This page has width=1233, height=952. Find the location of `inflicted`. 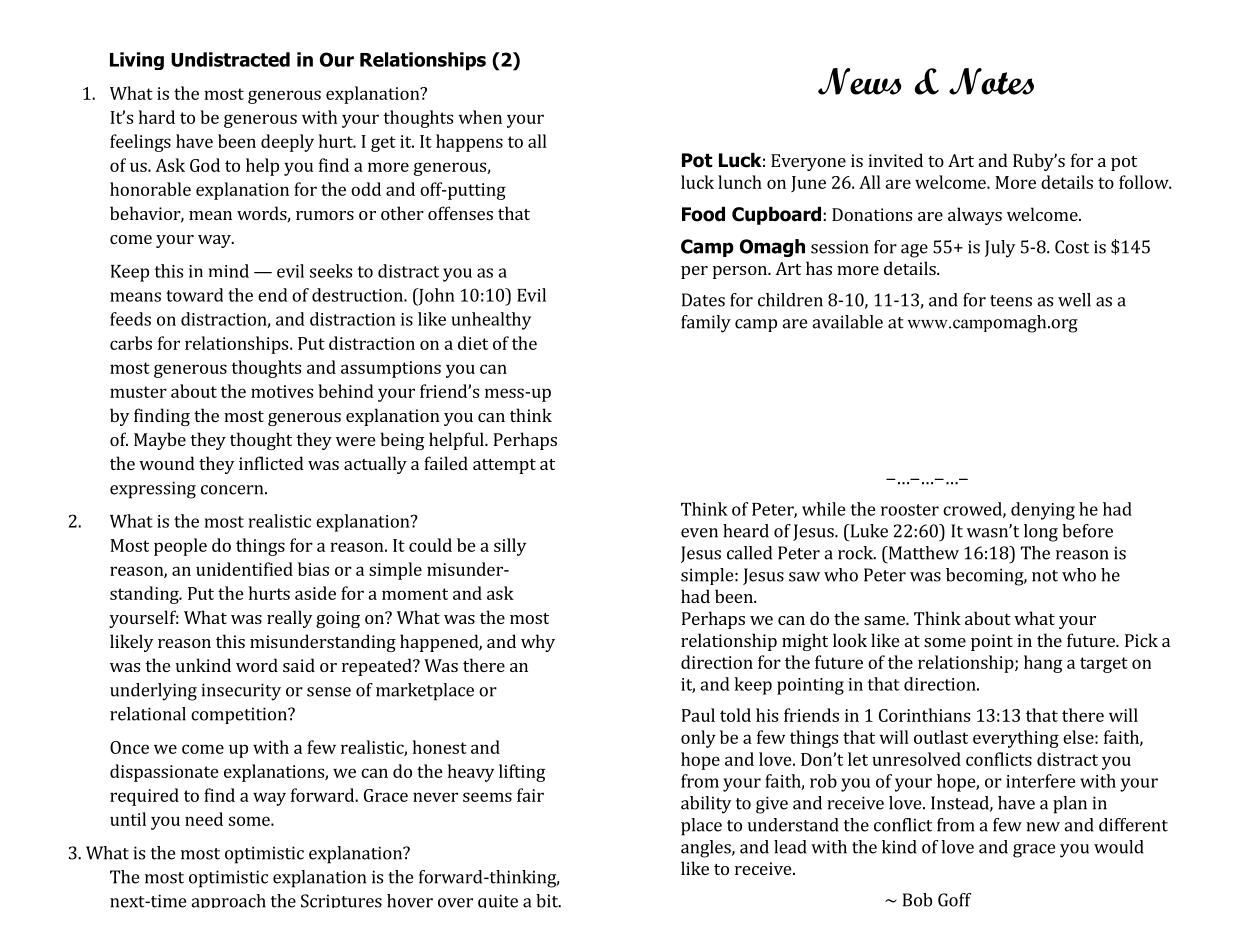

inflicted is located at coordinates (271, 463).
